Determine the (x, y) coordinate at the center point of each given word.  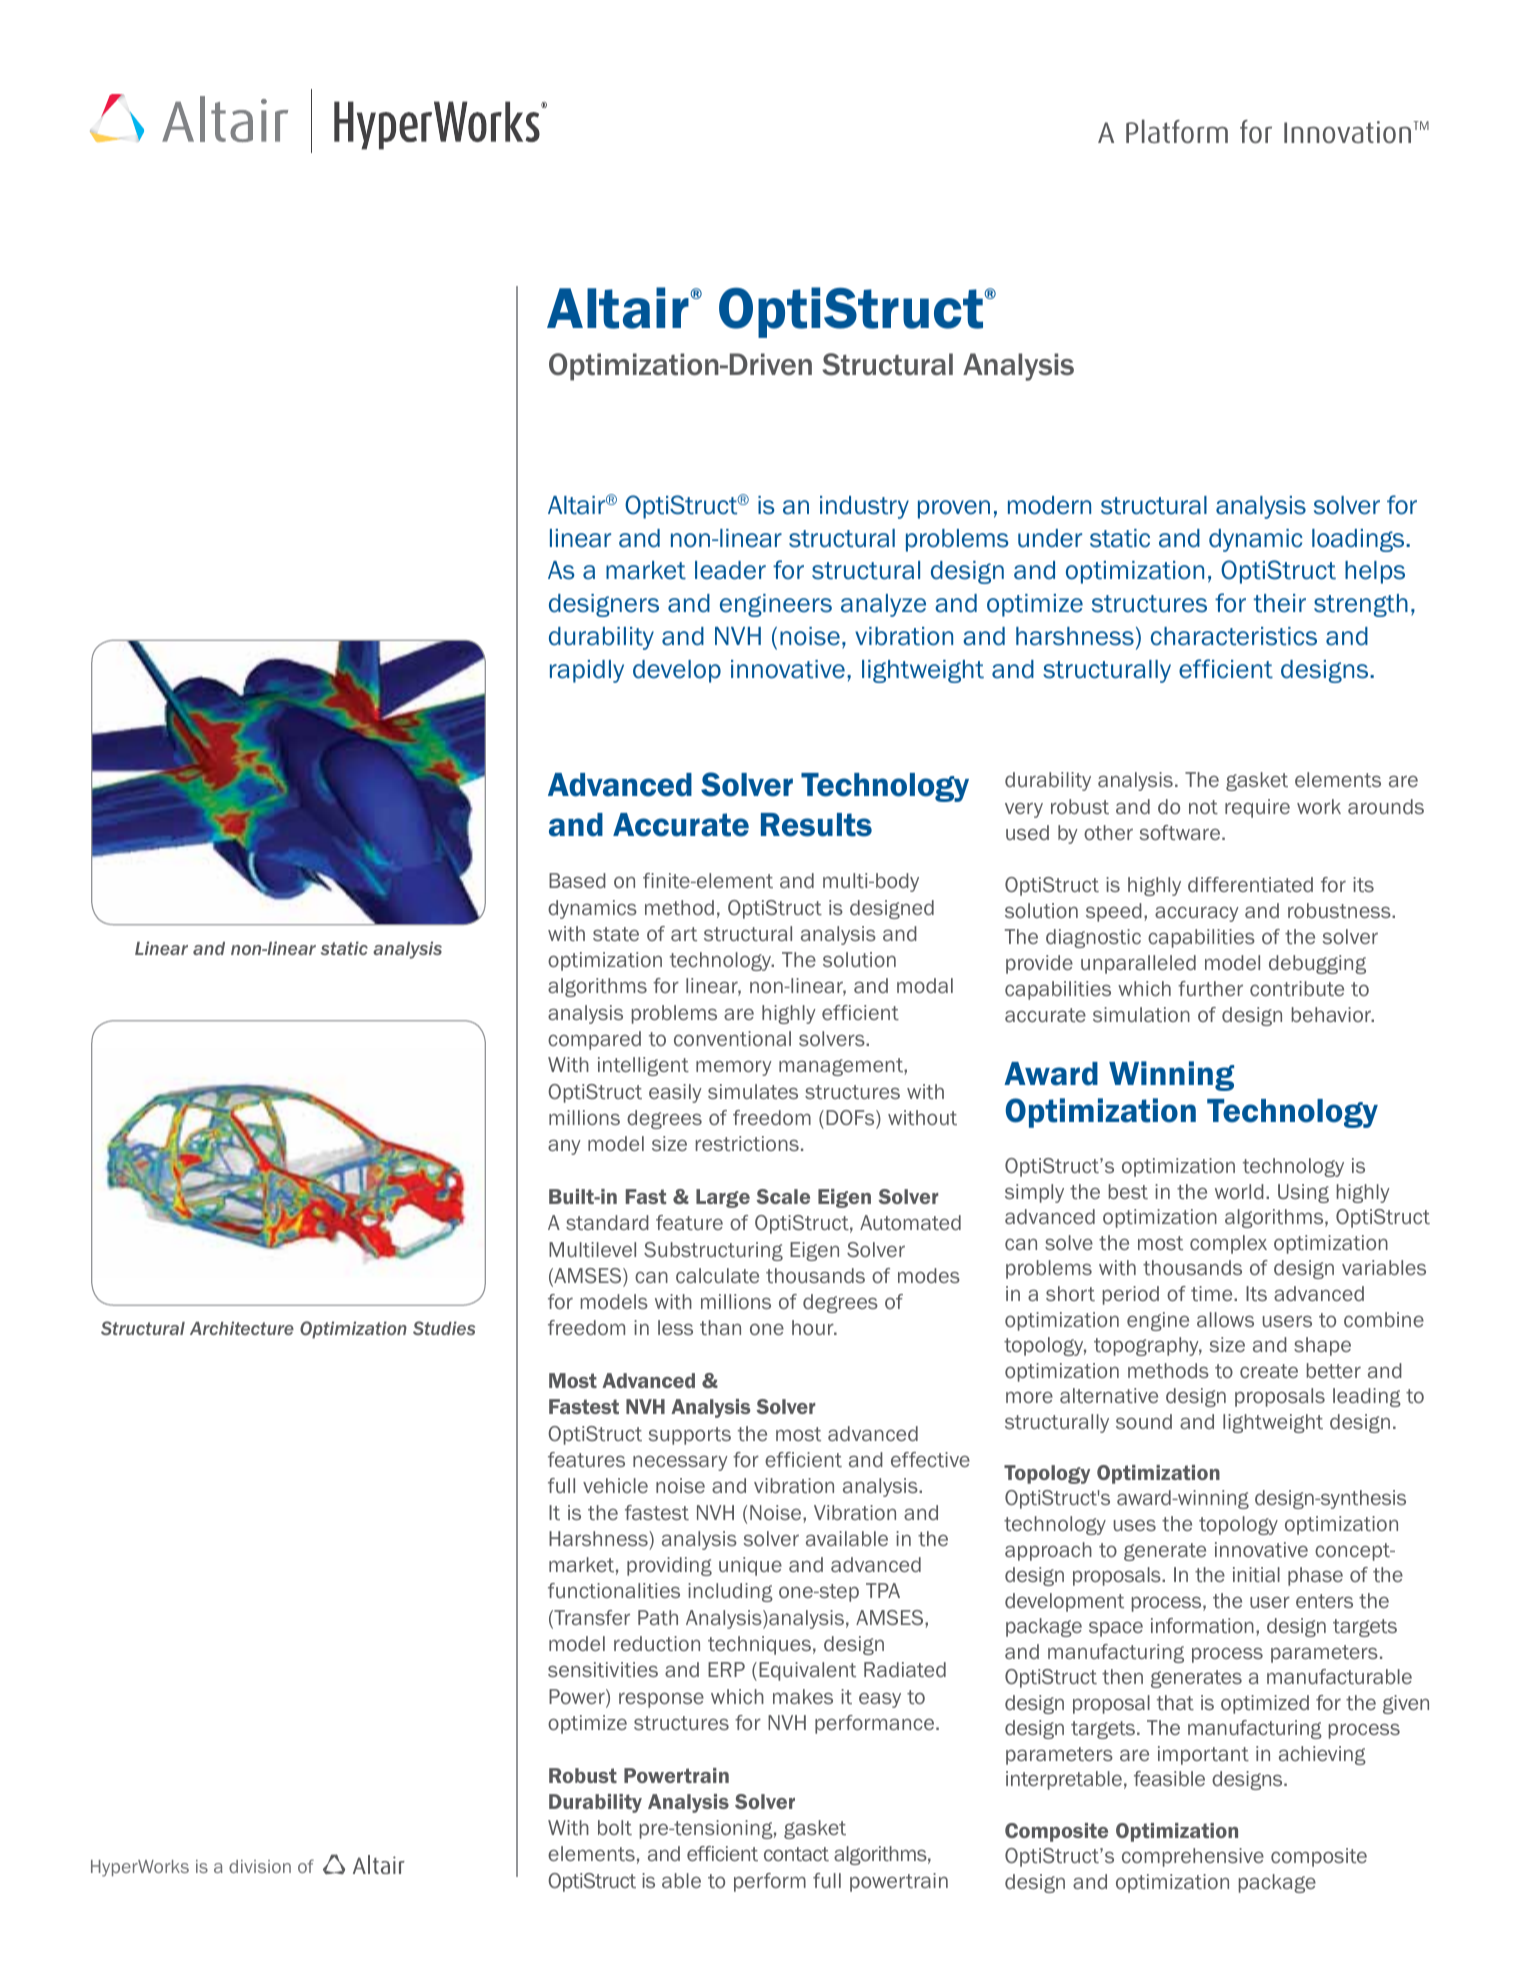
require (1257, 808)
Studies (444, 1328)
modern (1049, 505)
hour (814, 1327)
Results (816, 825)
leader (730, 570)
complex (1228, 1244)
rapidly (587, 671)
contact (796, 1854)
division (260, 1866)
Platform (1177, 131)
